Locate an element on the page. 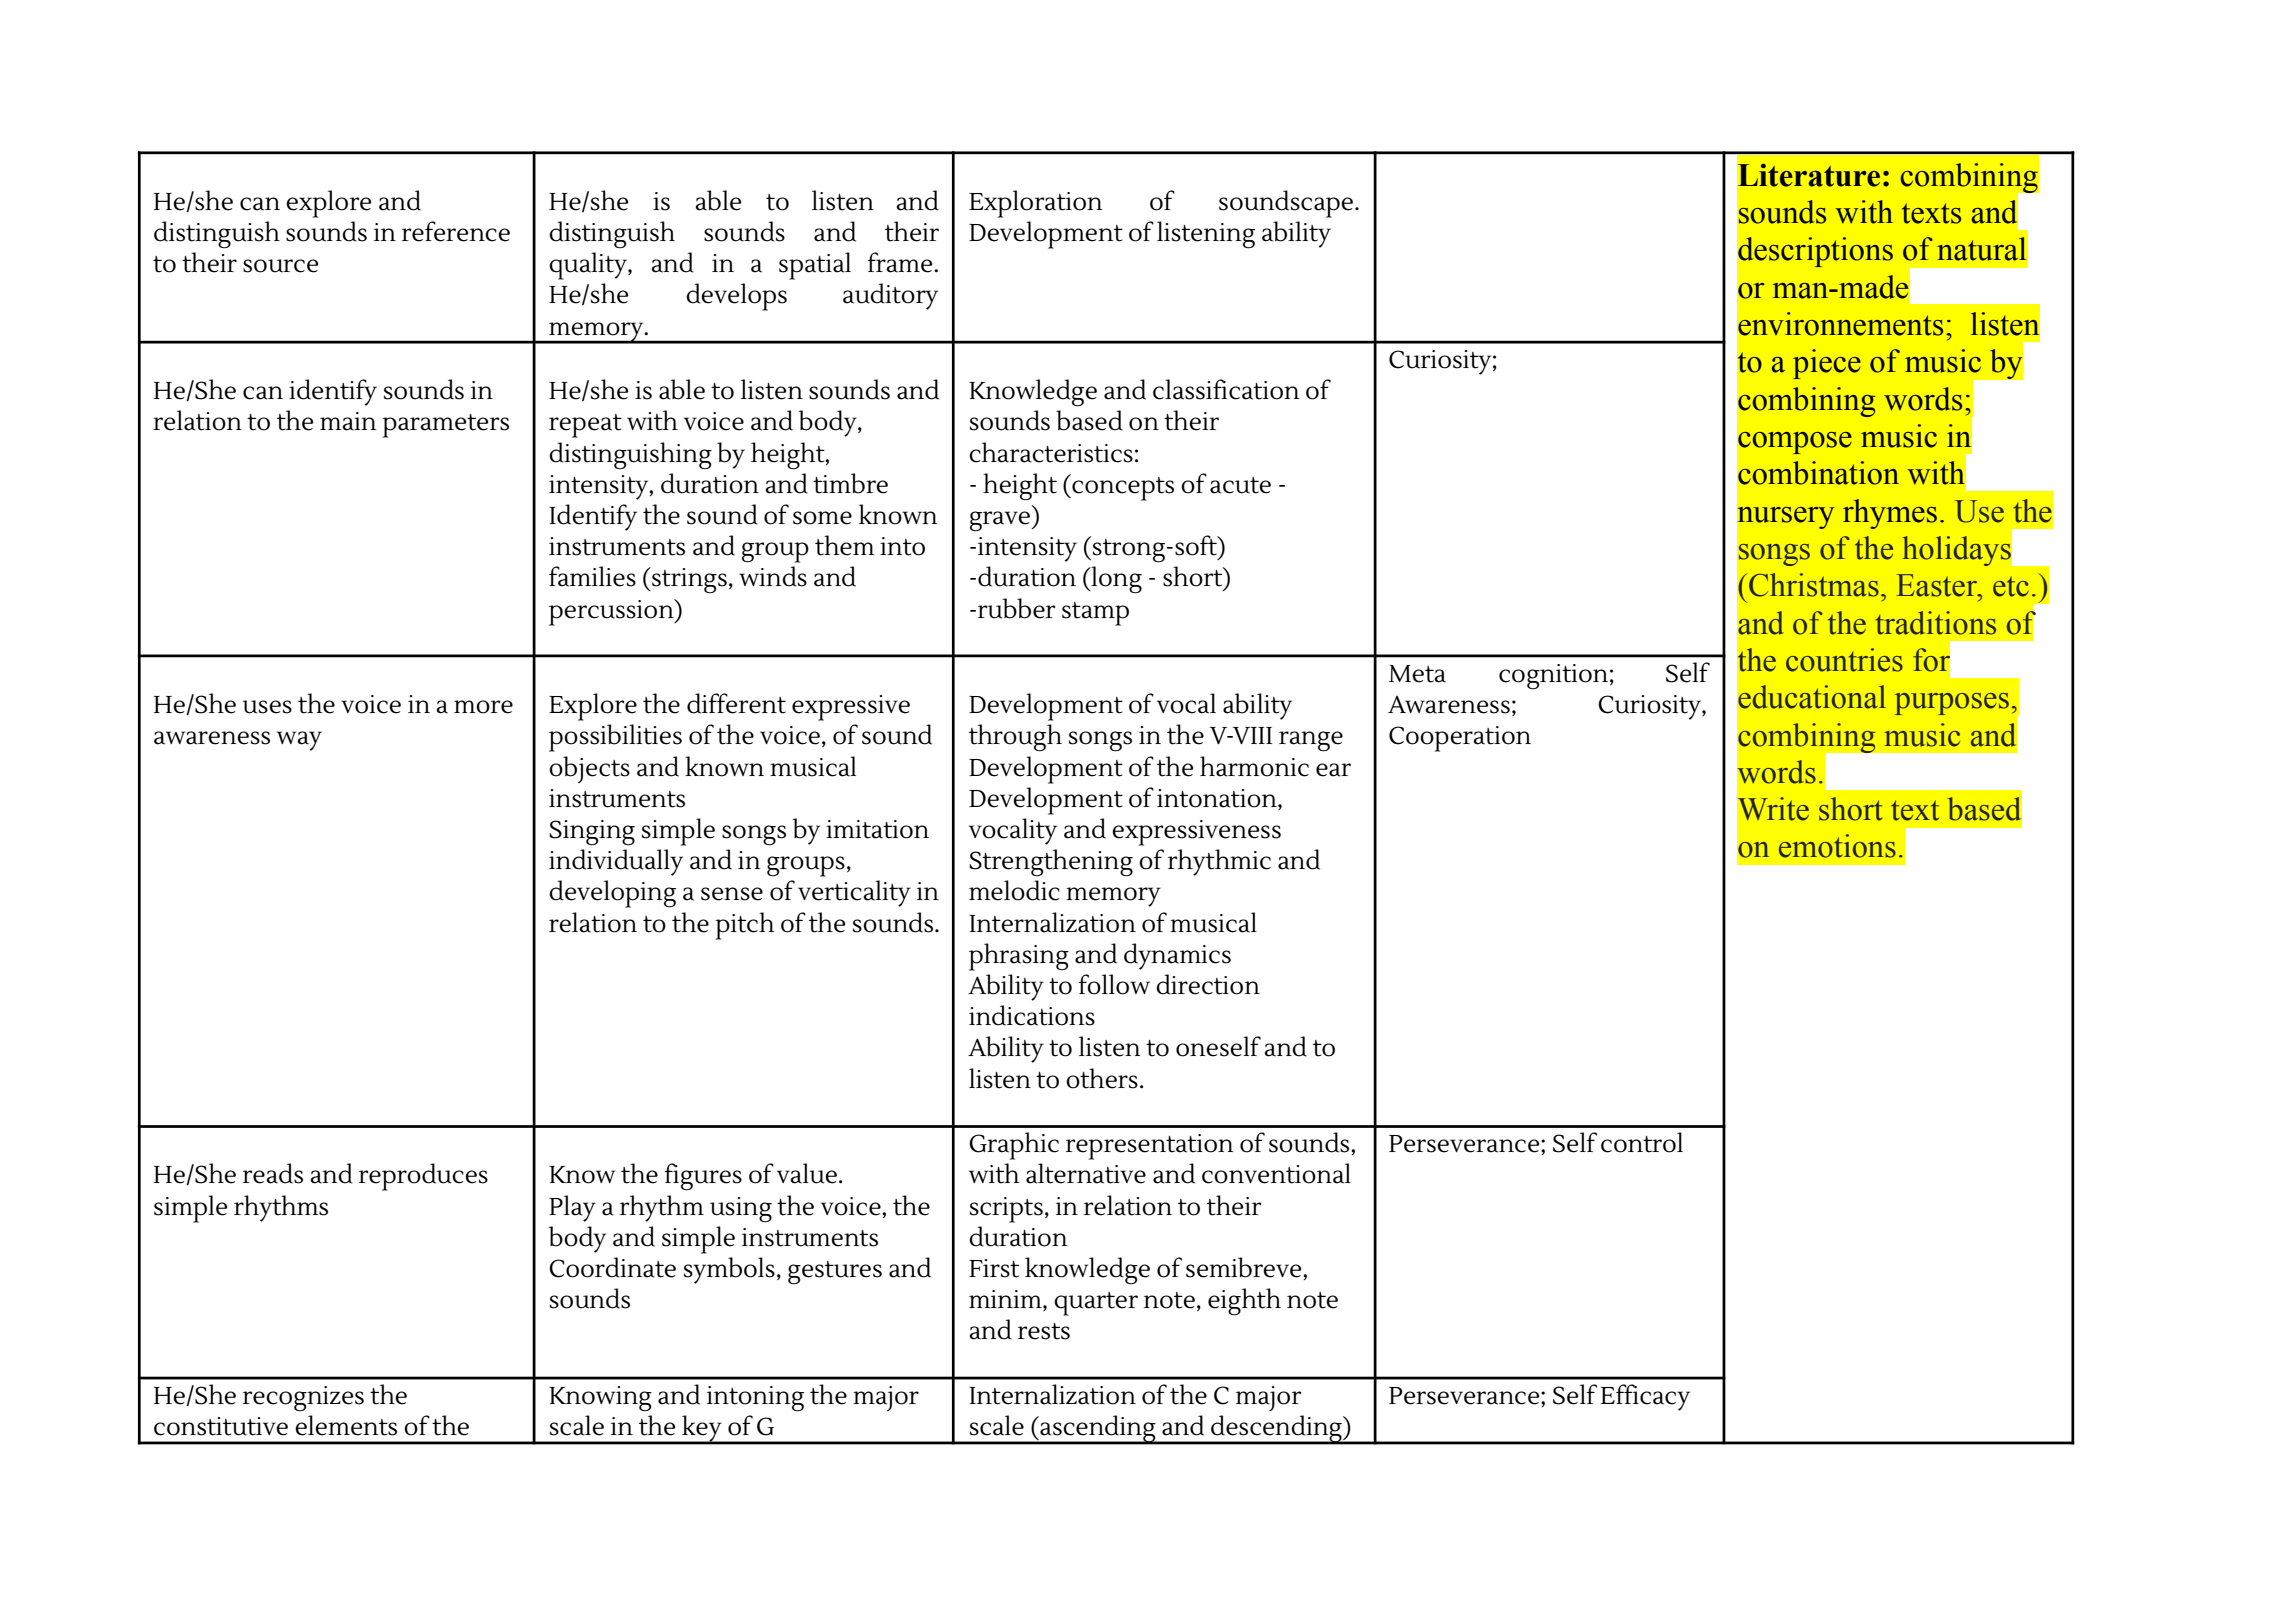 This page has width=2277, height=1612. piece is located at coordinates (1827, 364).
